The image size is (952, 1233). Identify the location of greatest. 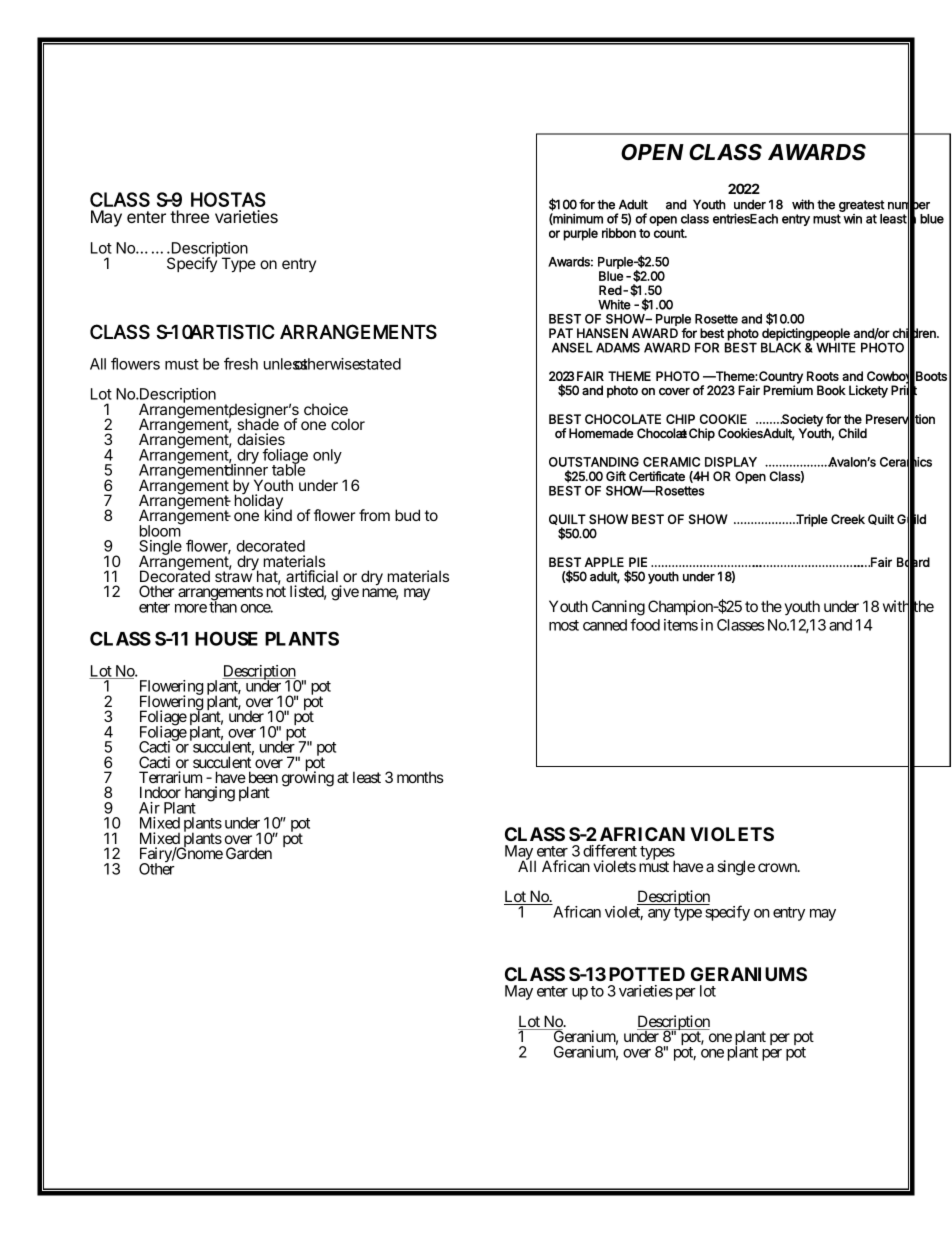
(862, 206).
